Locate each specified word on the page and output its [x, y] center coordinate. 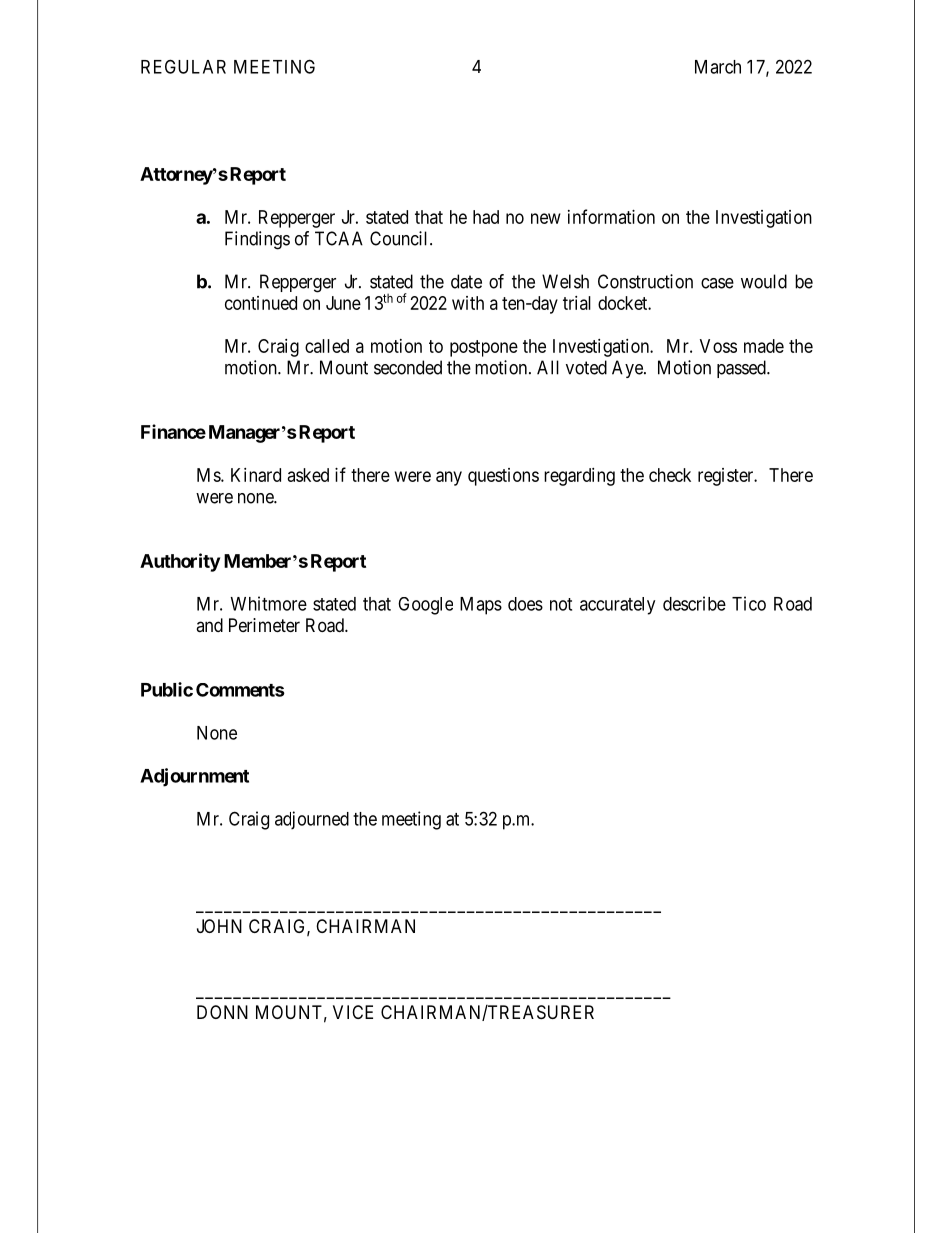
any [449, 478]
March [718, 67]
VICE [353, 1012]
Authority [180, 562]
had [486, 217]
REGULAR [183, 66]
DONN [222, 1012]
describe [694, 603]
